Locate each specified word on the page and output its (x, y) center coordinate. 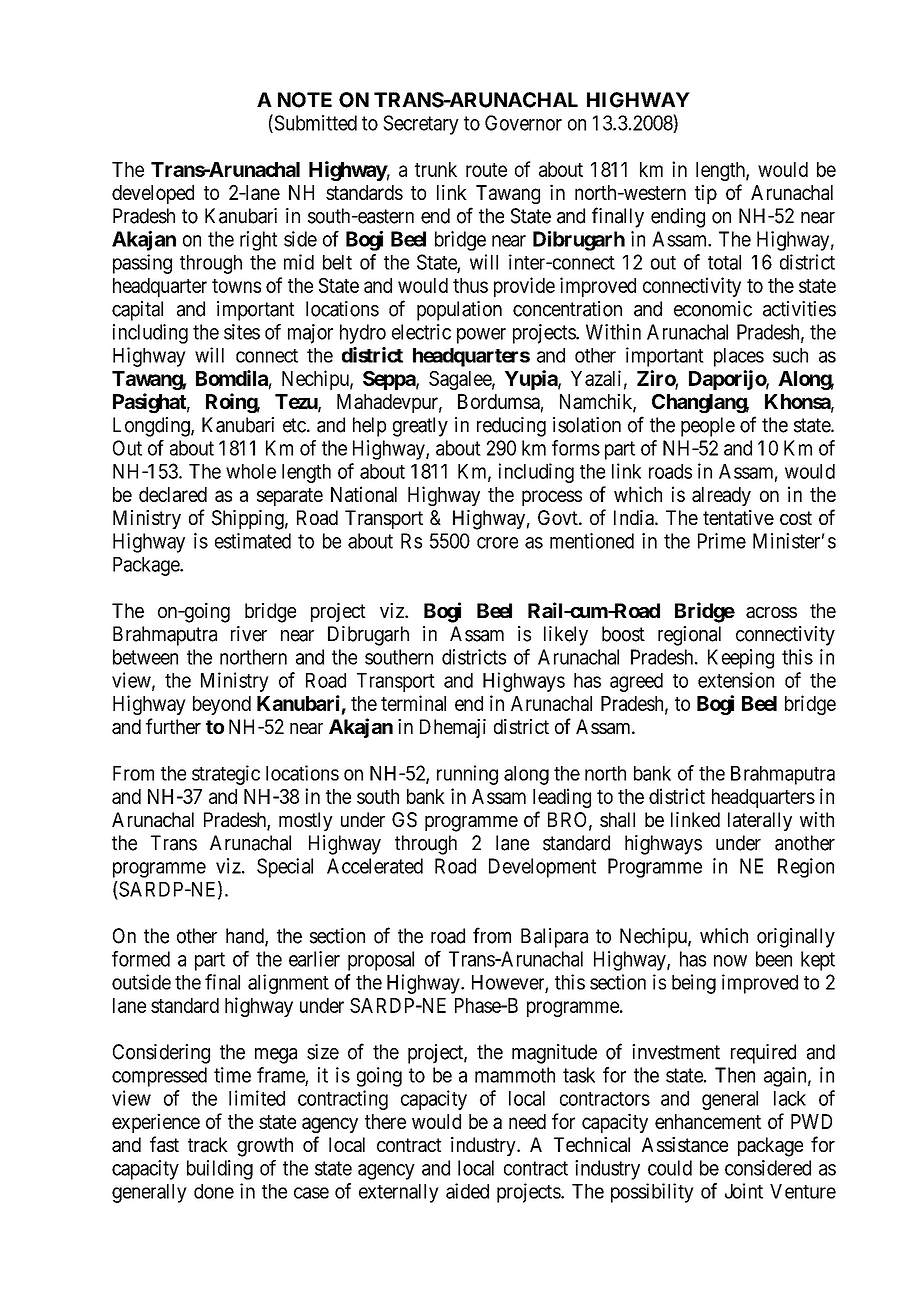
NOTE (305, 100)
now (730, 961)
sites (242, 332)
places (739, 357)
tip (706, 194)
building (220, 1170)
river (249, 634)
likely (566, 636)
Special (285, 868)
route (486, 170)
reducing (511, 427)
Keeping (741, 659)
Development (542, 868)
